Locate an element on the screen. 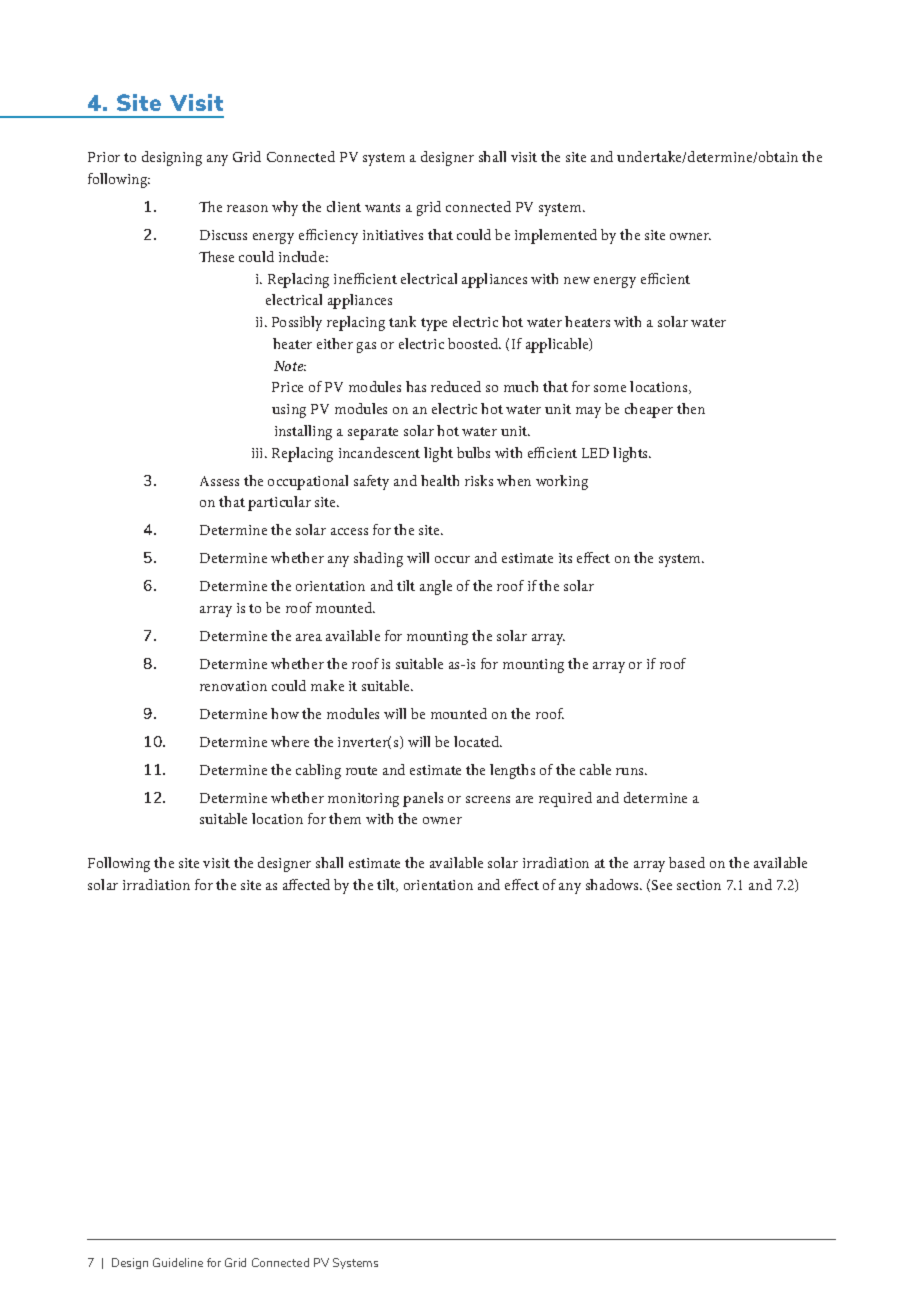 Image resolution: width=924 pixels, height=1308 pixels. implemented is located at coordinates (556, 236).
